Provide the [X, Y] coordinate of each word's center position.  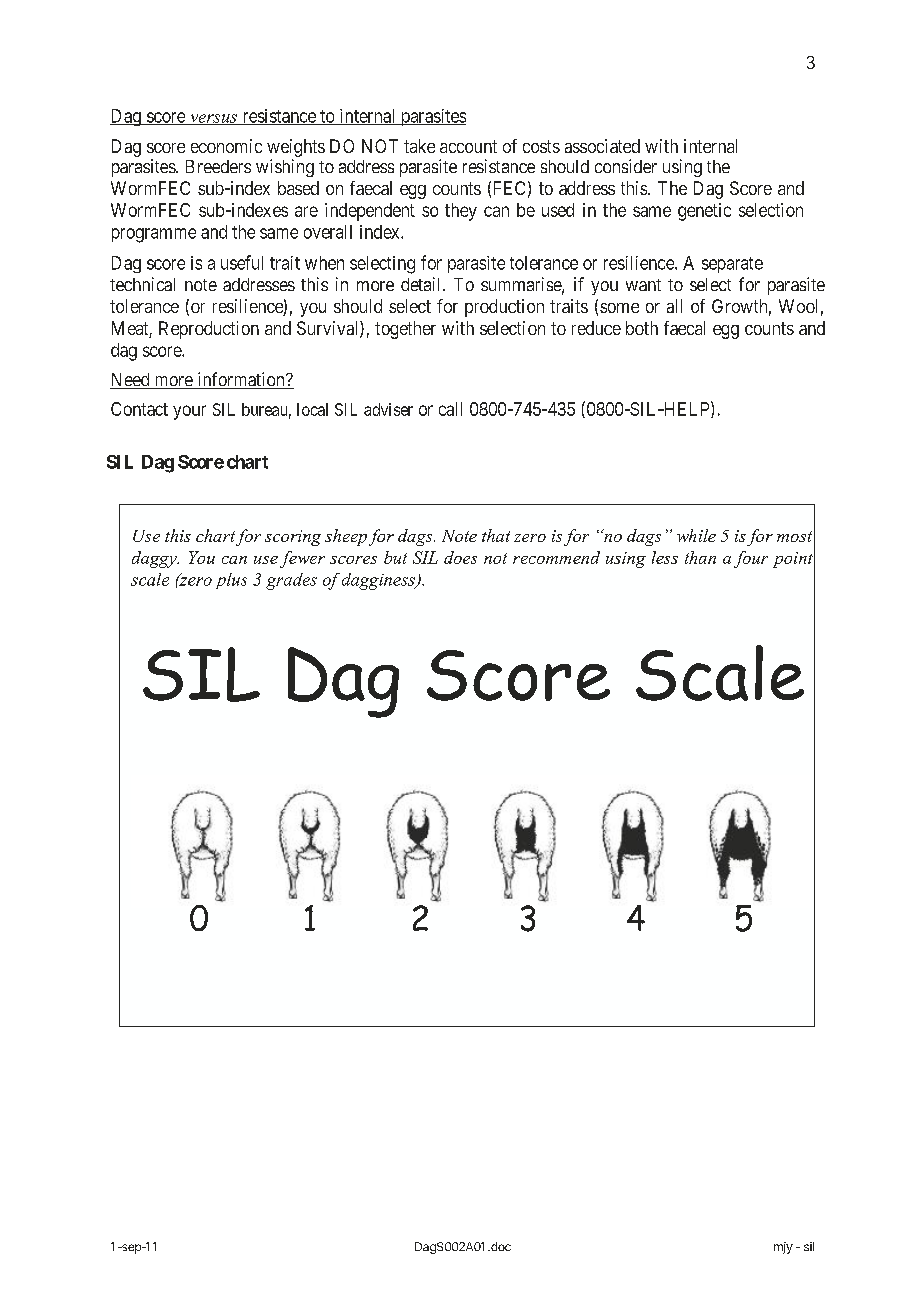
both [642, 328]
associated [602, 146]
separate [732, 265]
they [461, 212]
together [405, 330]
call [450, 409]
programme [154, 235]
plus [231, 581]
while [696, 535]
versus [213, 119]
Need [131, 381]
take [419, 146]
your [189, 412]
